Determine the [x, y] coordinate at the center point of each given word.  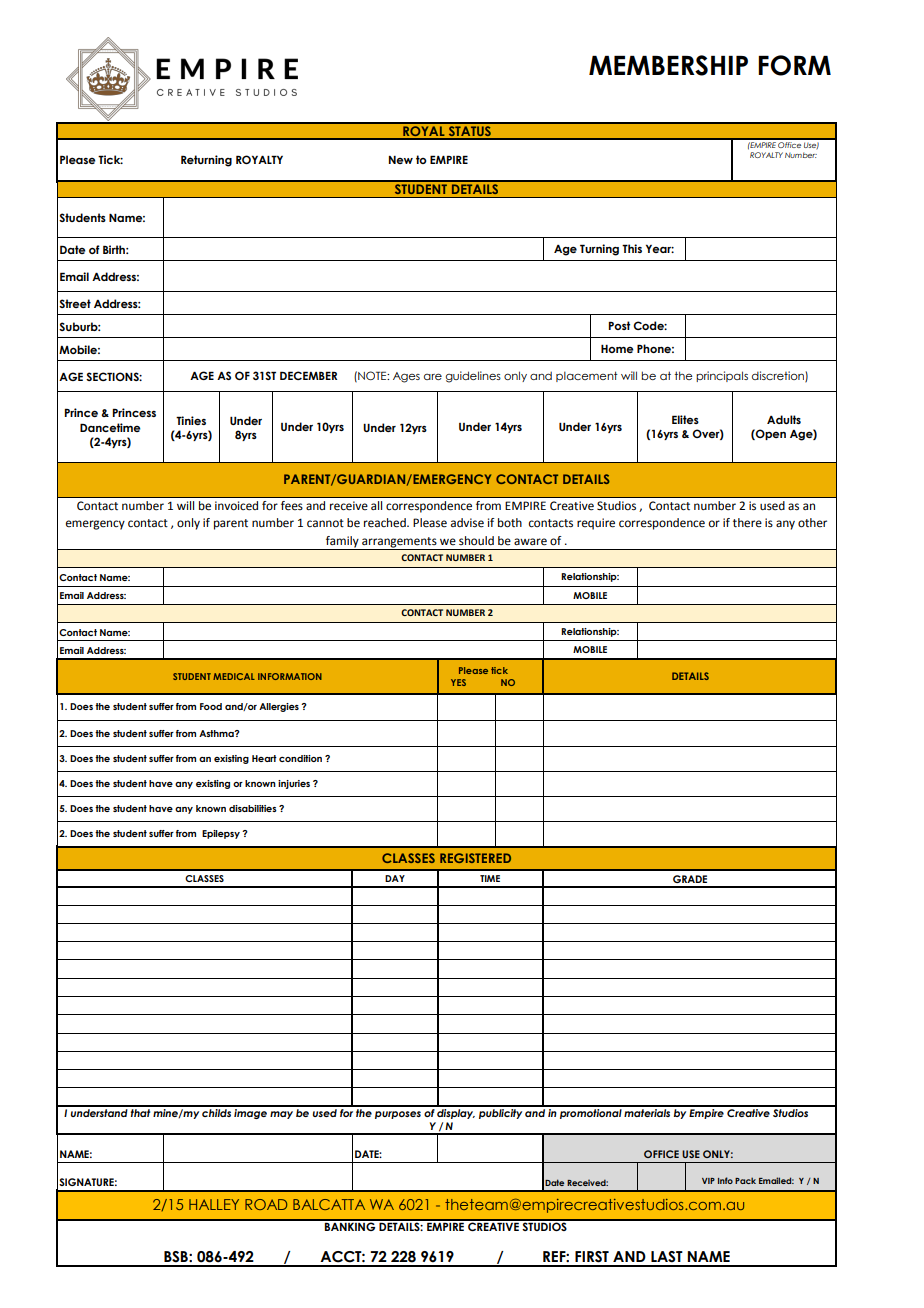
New [401, 160]
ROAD [266, 1204]
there [747, 523]
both [510, 523]
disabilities [253, 808]
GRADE [690, 879]
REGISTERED [475, 858]
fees [292, 506]
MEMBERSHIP [668, 65]
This [632, 248]
